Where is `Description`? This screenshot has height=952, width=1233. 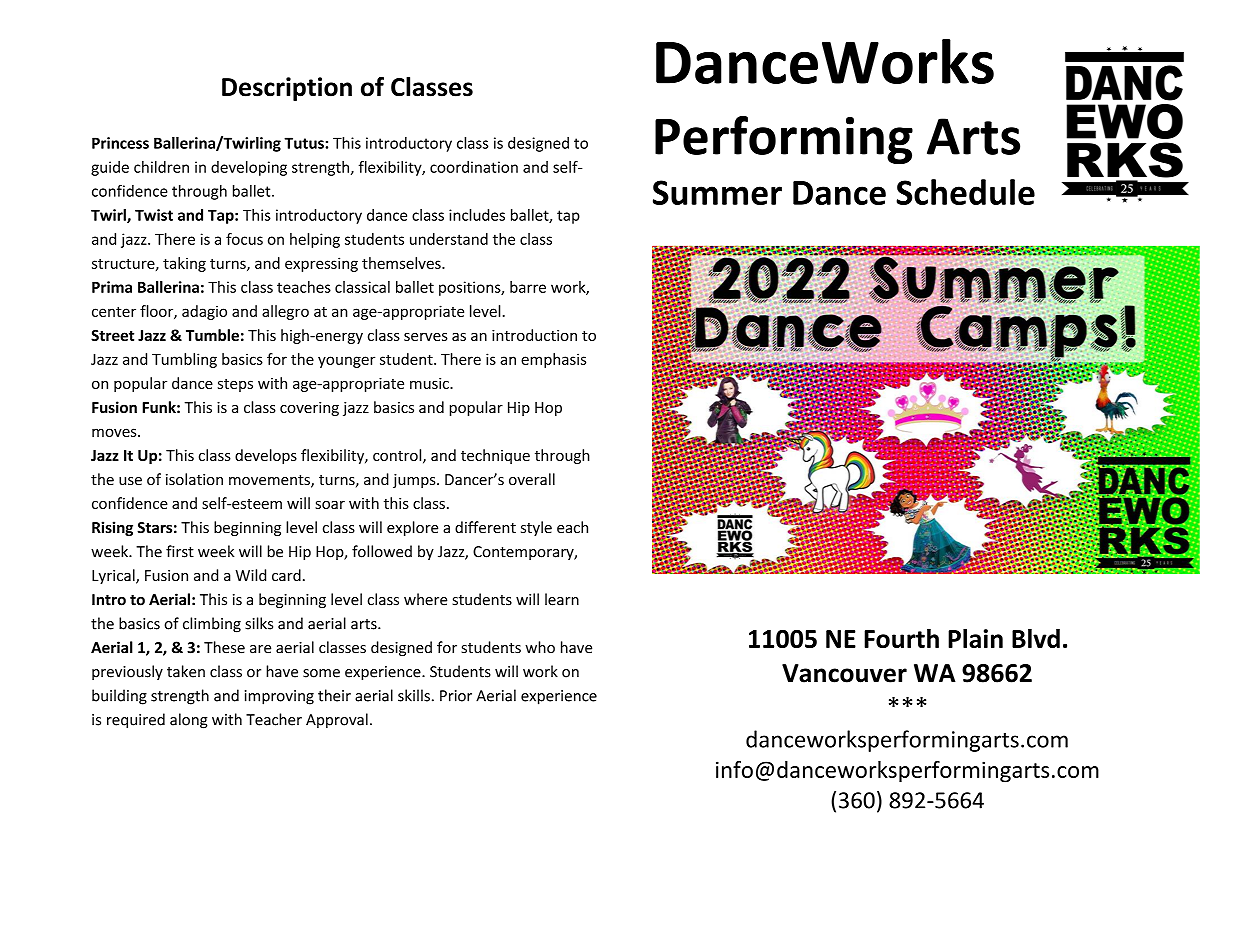
Description is located at coordinates (287, 89).
